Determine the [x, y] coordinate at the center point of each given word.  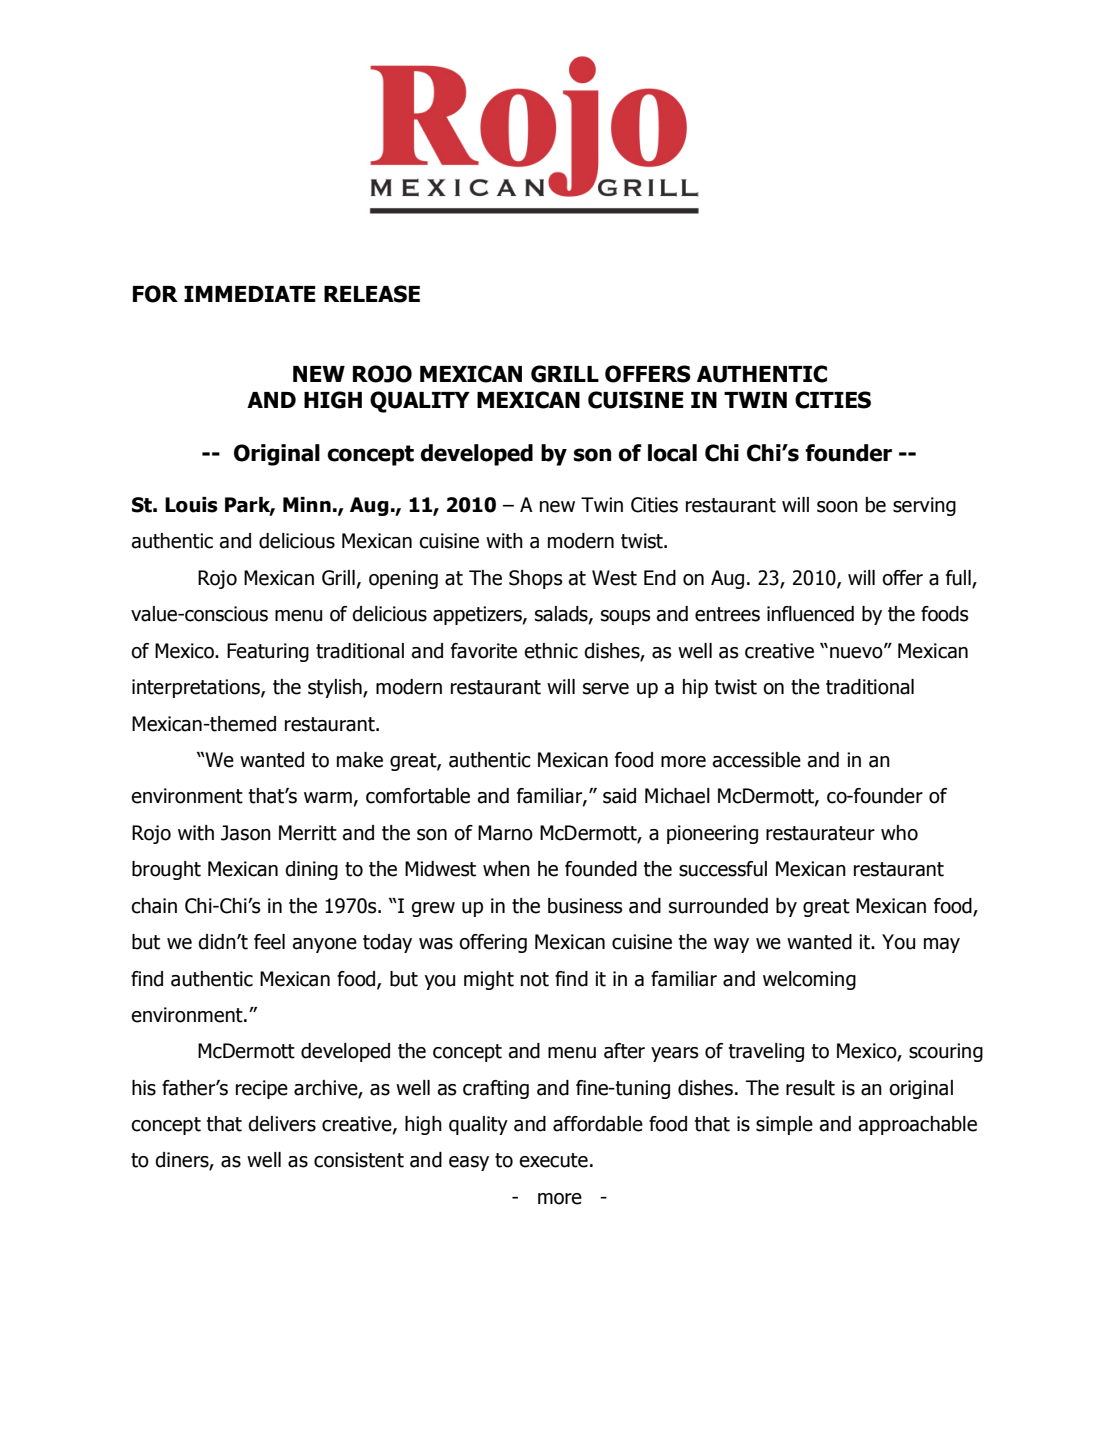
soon [837, 507]
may [942, 945]
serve [606, 689]
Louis [191, 505]
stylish [336, 688]
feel [269, 942]
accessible [756, 760]
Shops [536, 579]
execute [553, 1160]
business [585, 906]
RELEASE [372, 294]
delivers [282, 1124]
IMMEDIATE [250, 294]
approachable [917, 1125]
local [672, 453]
